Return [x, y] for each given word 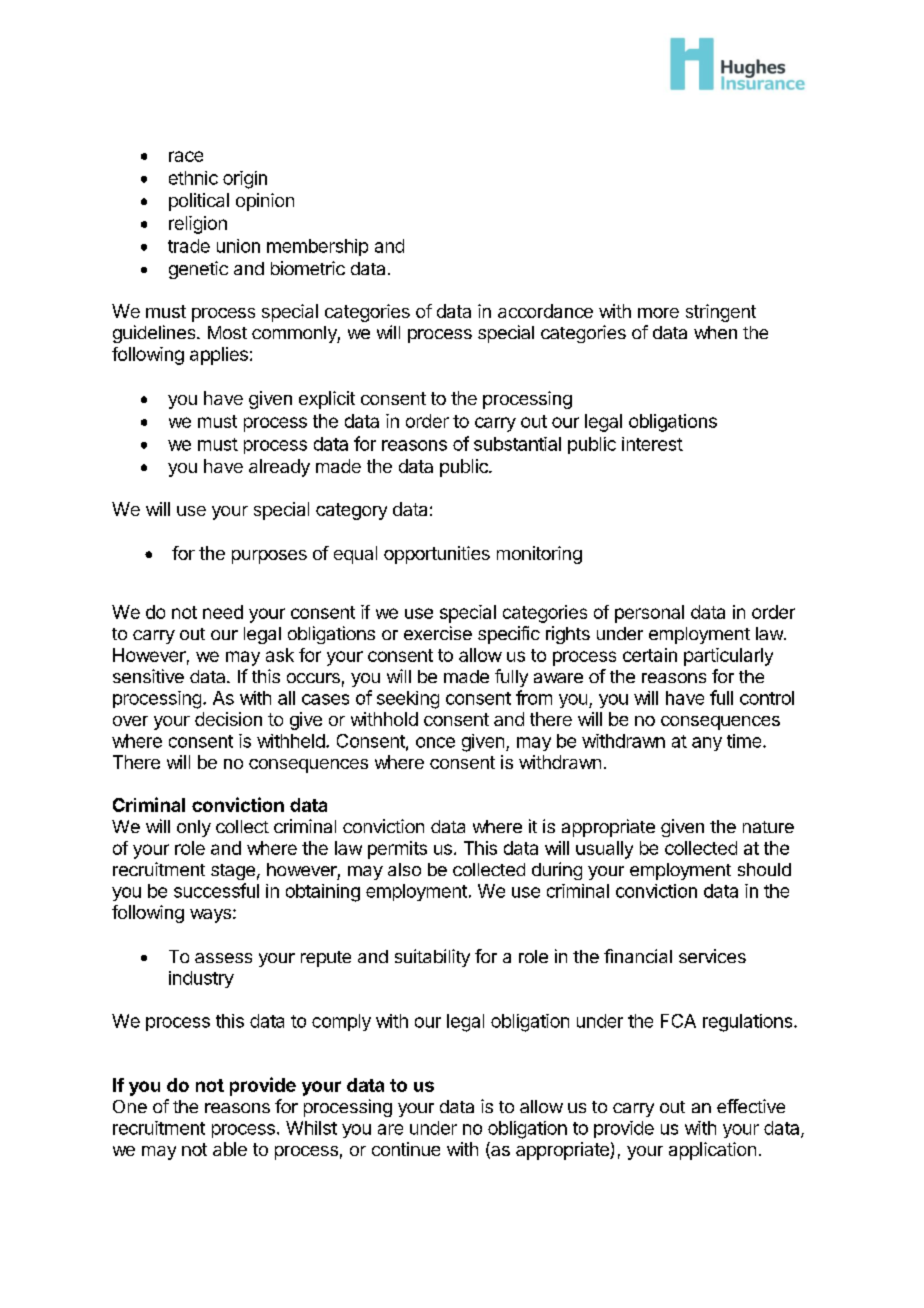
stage [233, 872]
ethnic [193, 178]
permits [397, 850]
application [712, 1151]
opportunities [437, 555]
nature [768, 827]
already [279, 468]
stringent [721, 313]
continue [406, 1149]
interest [652, 444]
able [230, 1149]
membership [317, 247]
